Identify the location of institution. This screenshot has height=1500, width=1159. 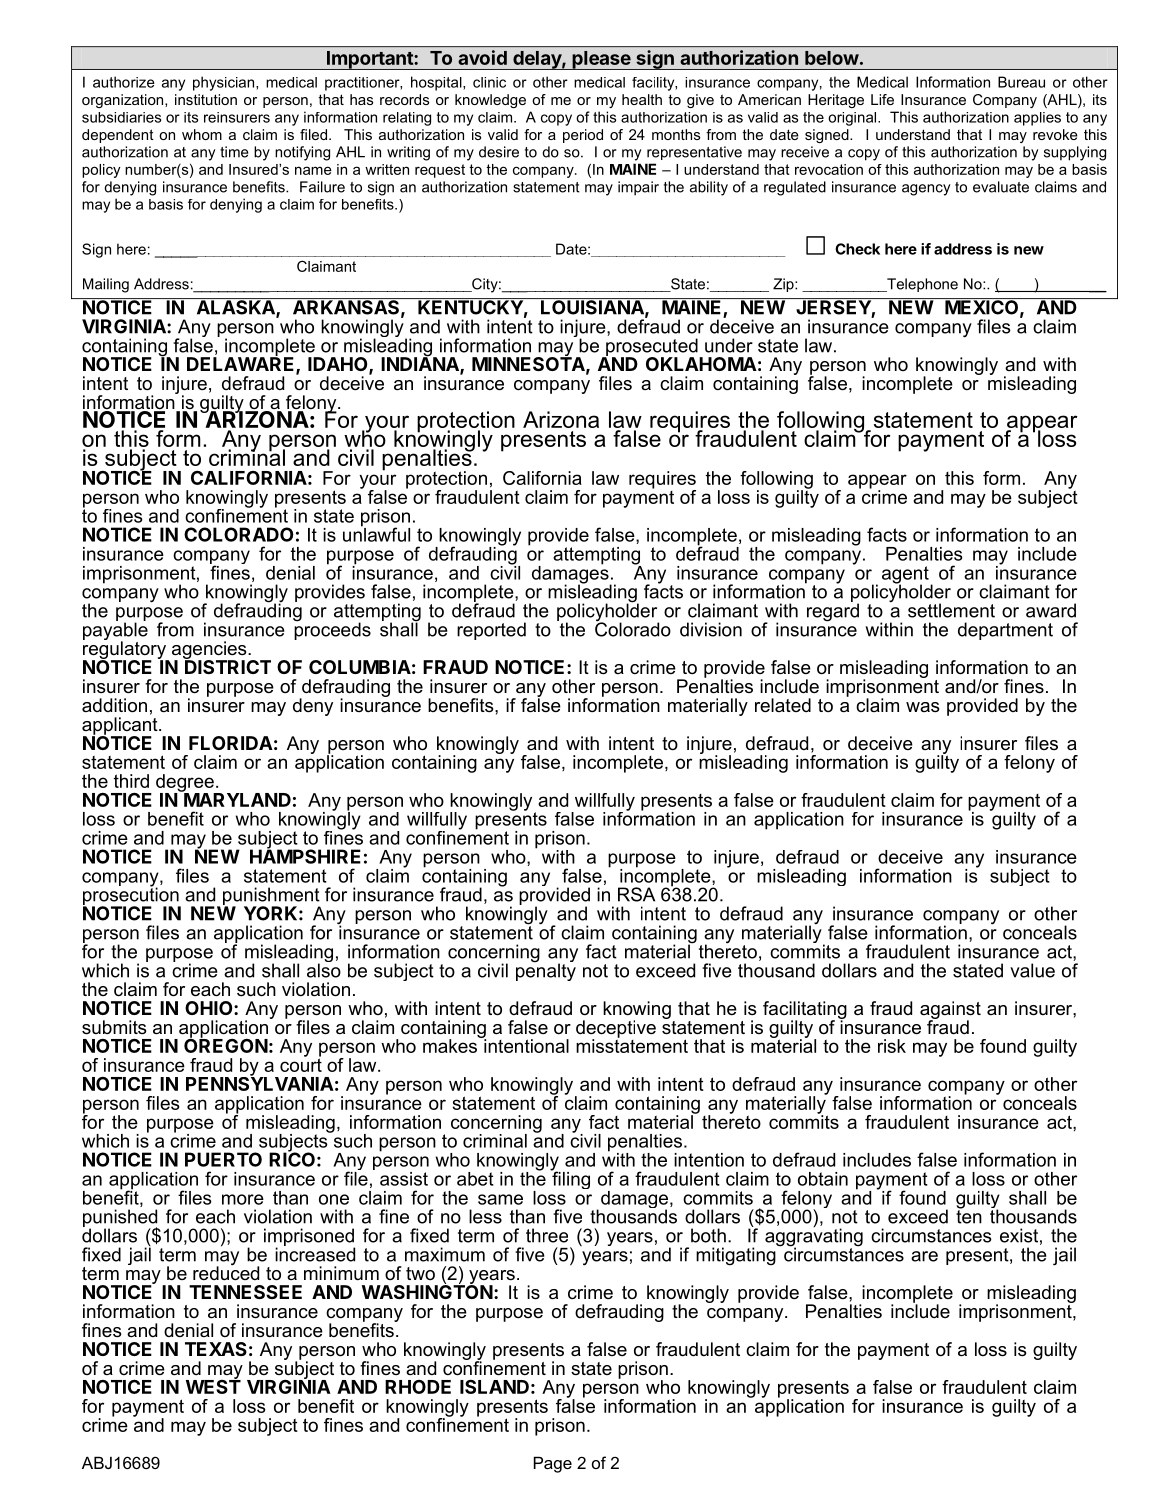
(206, 99).
